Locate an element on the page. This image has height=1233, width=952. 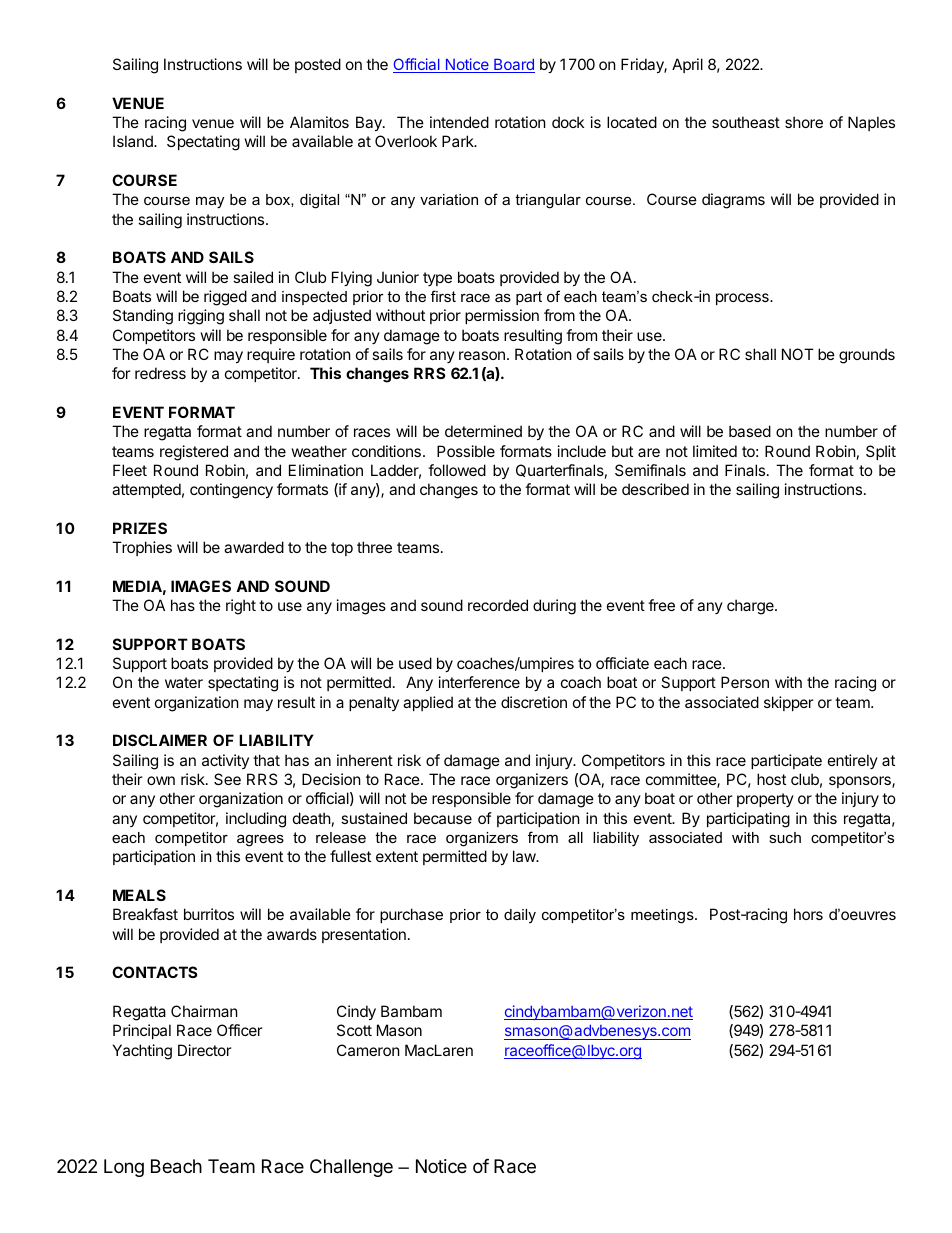
registered is located at coordinates (194, 453).
